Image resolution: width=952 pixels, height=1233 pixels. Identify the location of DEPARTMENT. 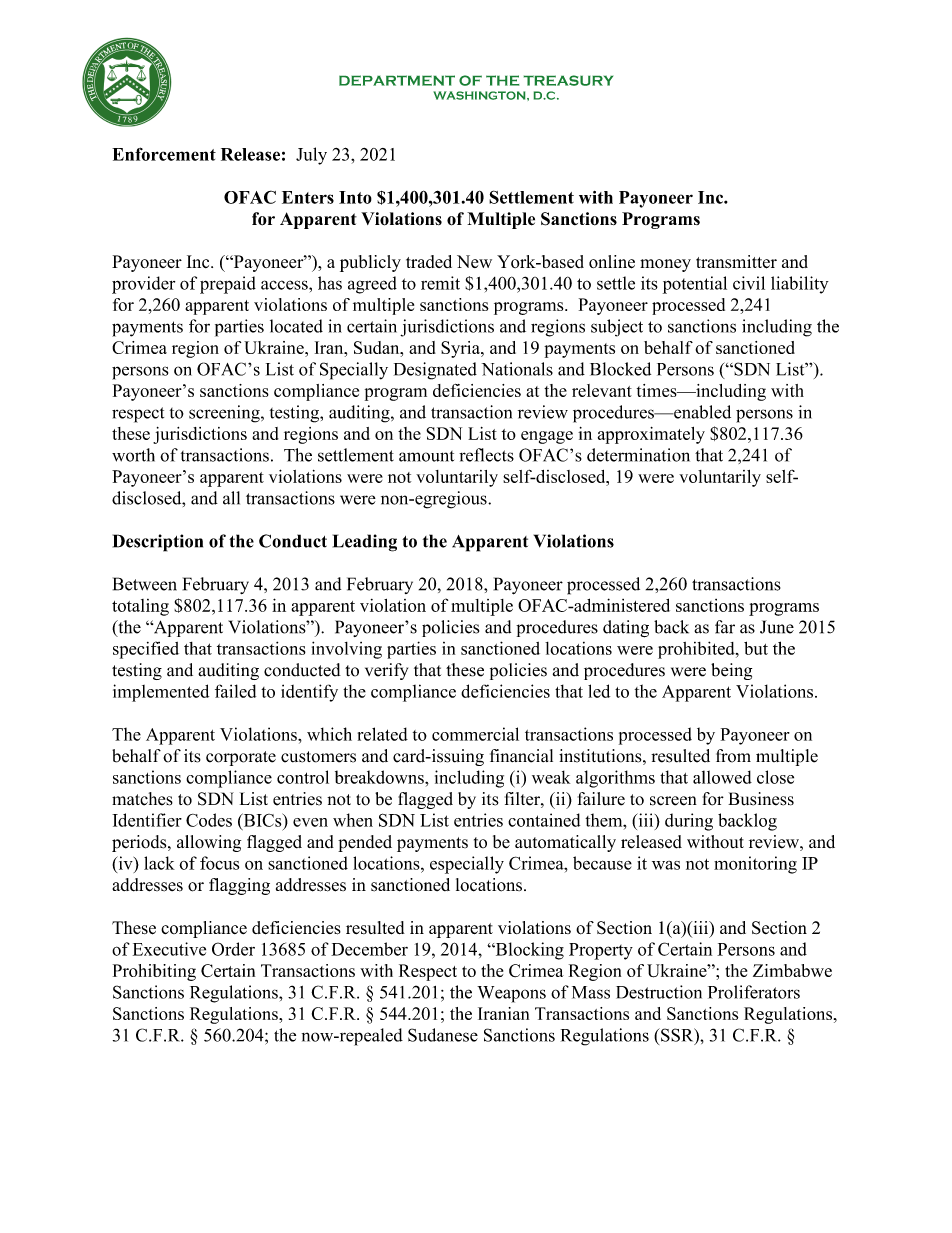
(397, 80).
